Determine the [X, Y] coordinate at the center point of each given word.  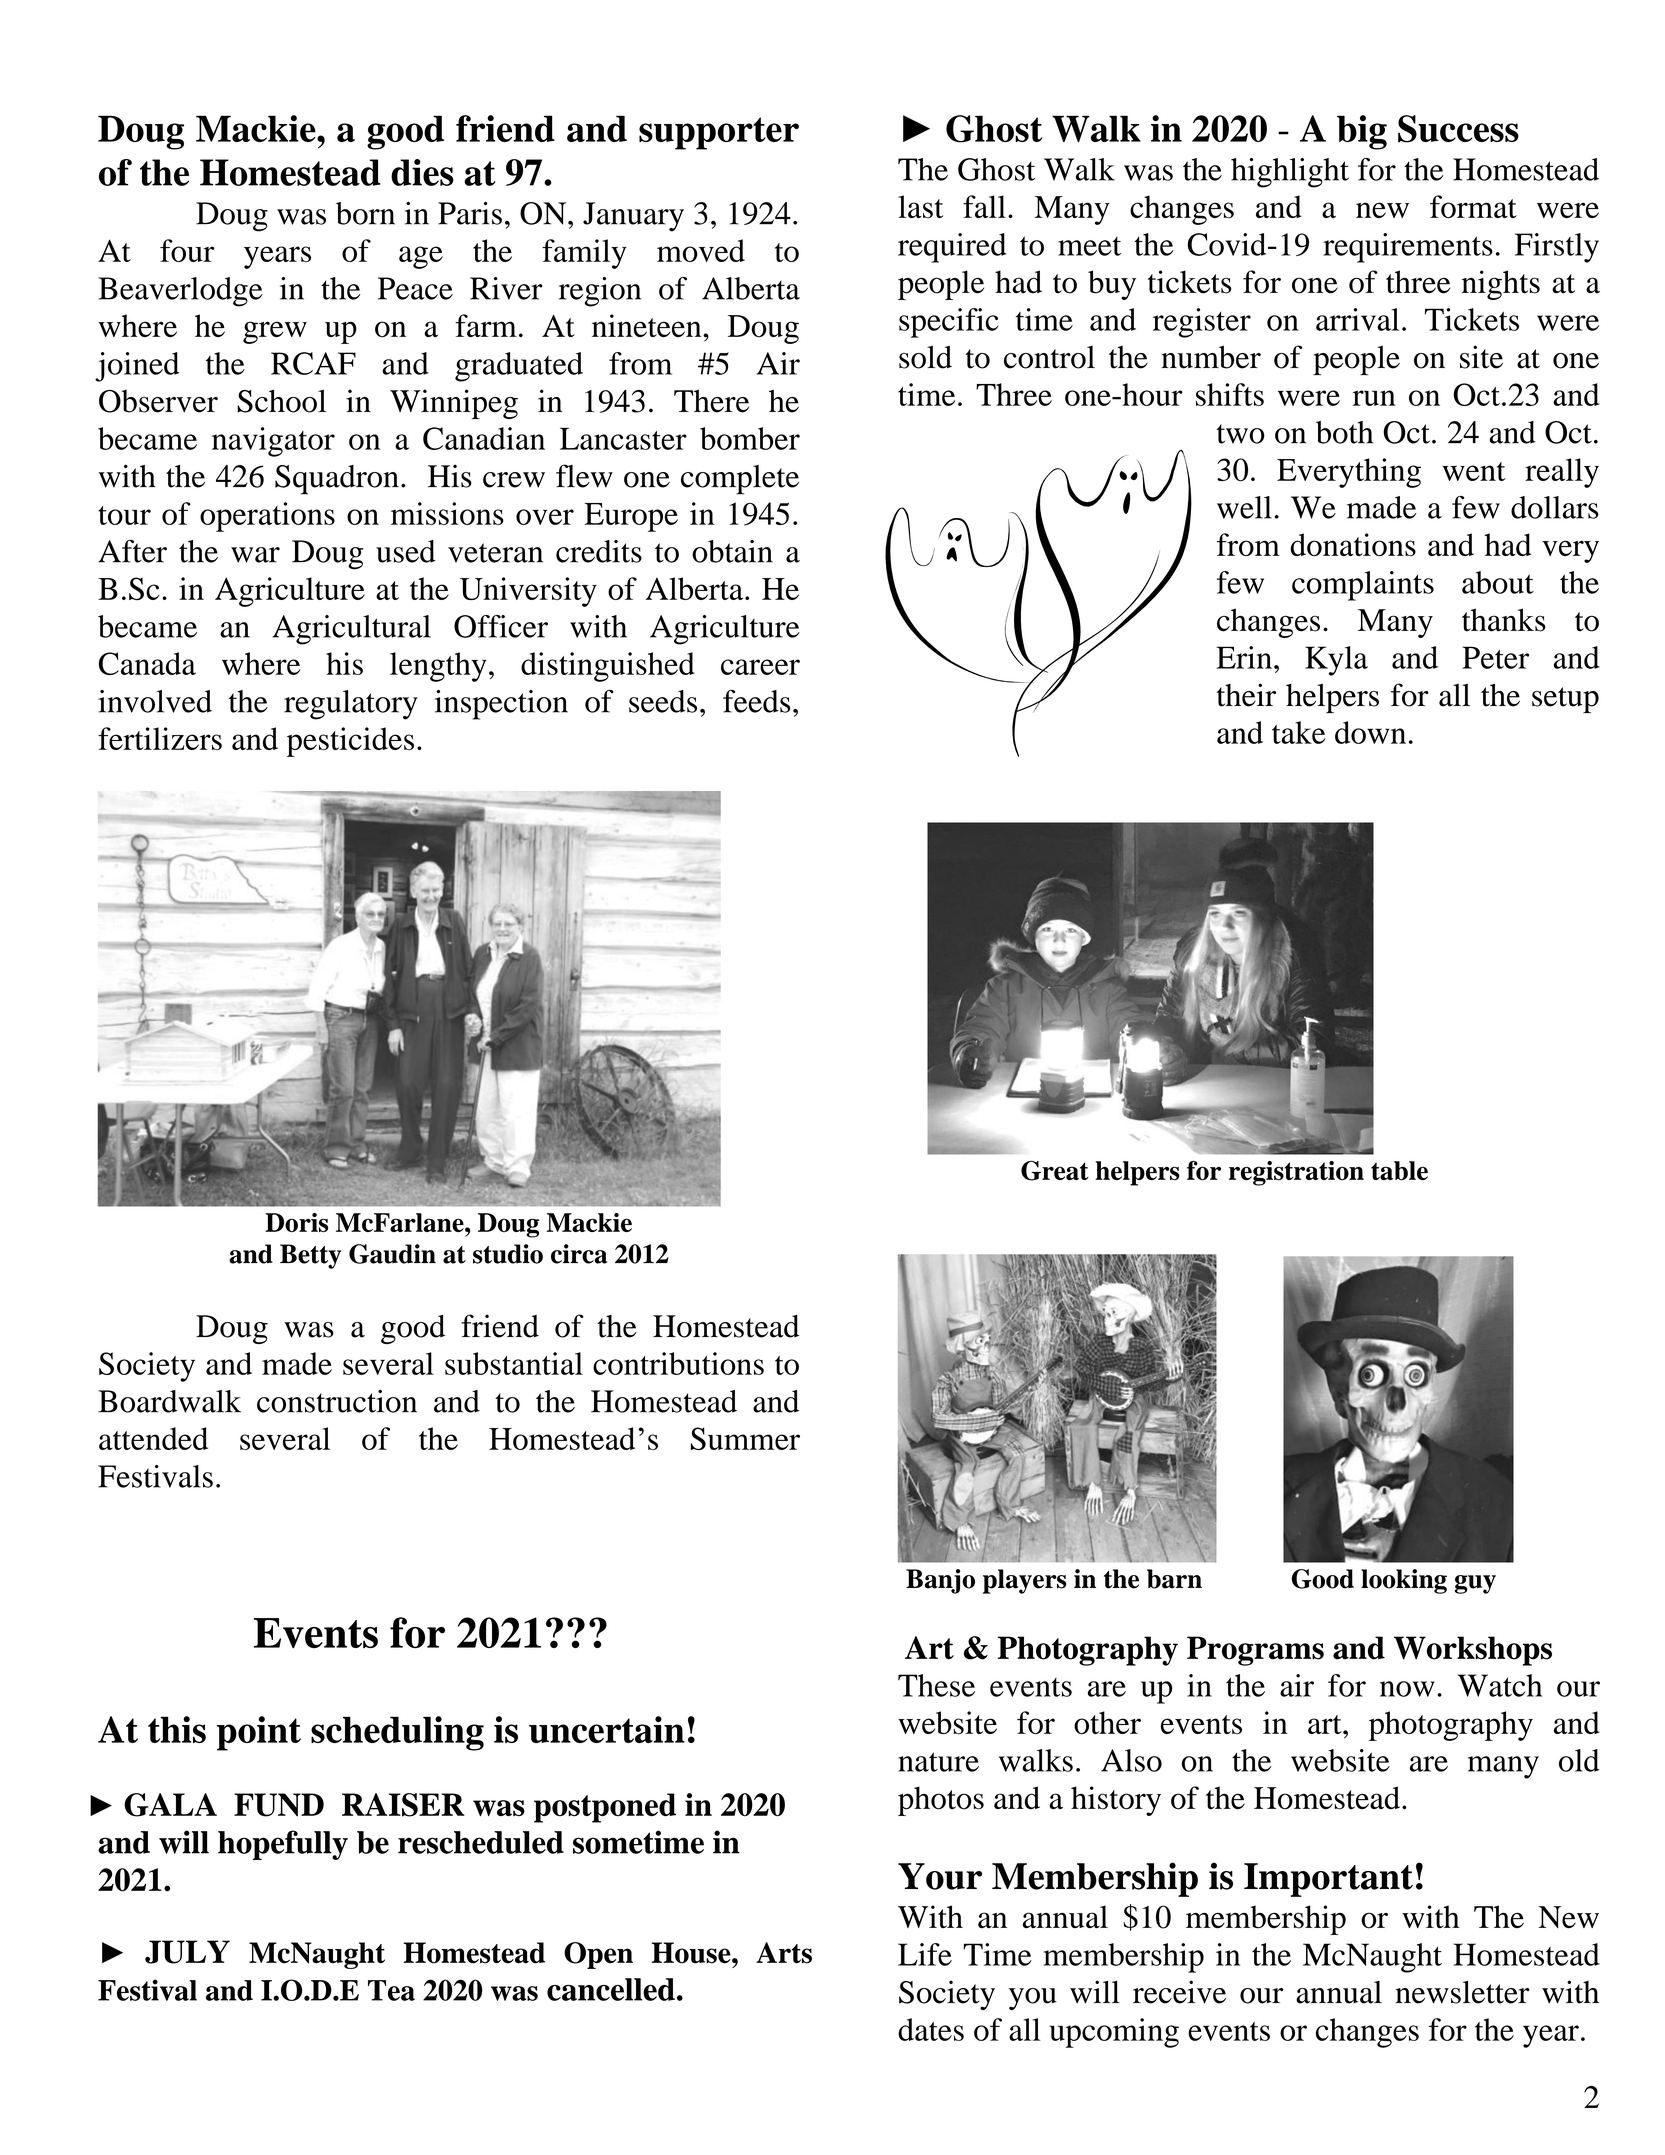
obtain [732, 551]
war [255, 555]
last [920, 206]
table [1399, 1171]
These [936, 1685]
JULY [187, 1952]
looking [1404, 1581]
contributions [678, 1363]
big [1362, 132]
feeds [757, 701]
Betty [310, 1256]
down [1370, 732]
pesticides [350, 742]
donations [1353, 545]
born [365, 213]
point [259, 1733]
